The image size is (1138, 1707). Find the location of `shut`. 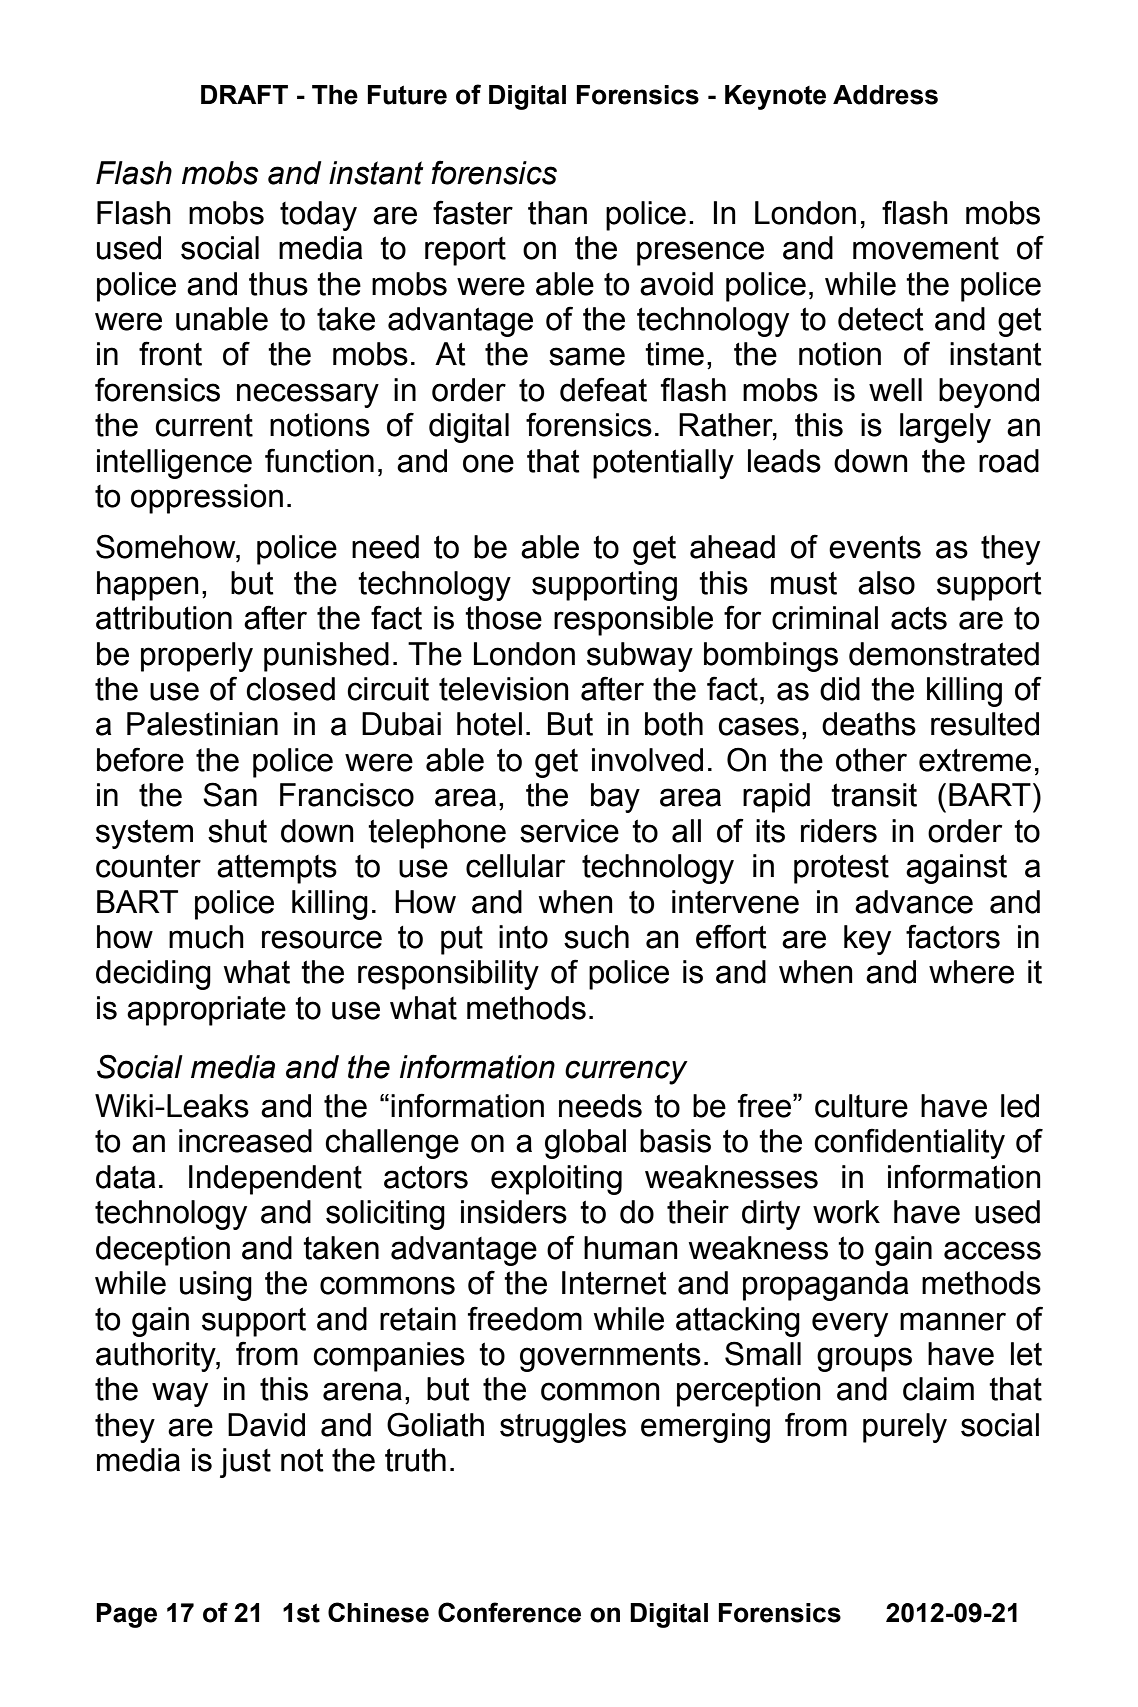

shut is located at coordinates (237, 831).
